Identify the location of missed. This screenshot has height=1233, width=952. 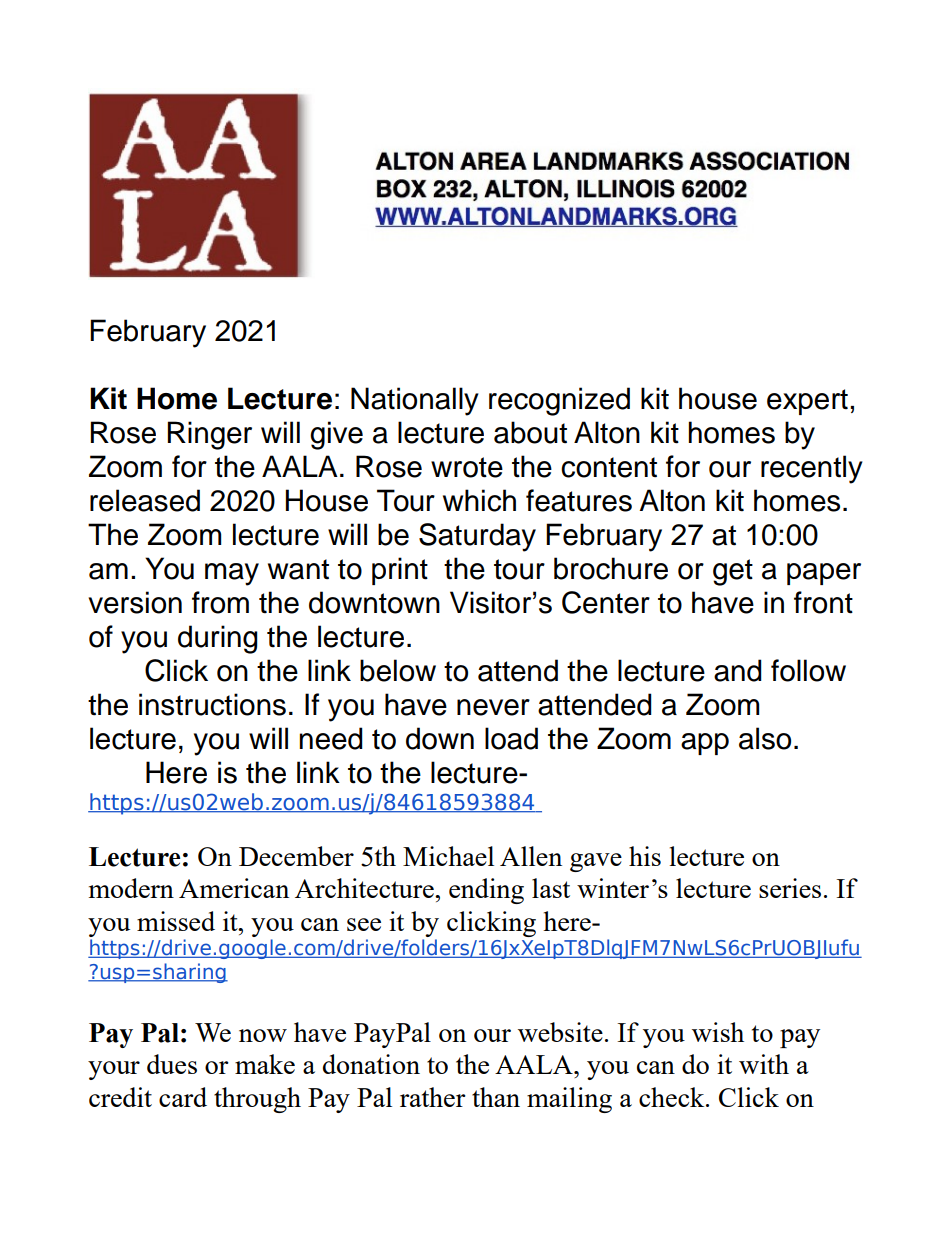
(176, 921).
